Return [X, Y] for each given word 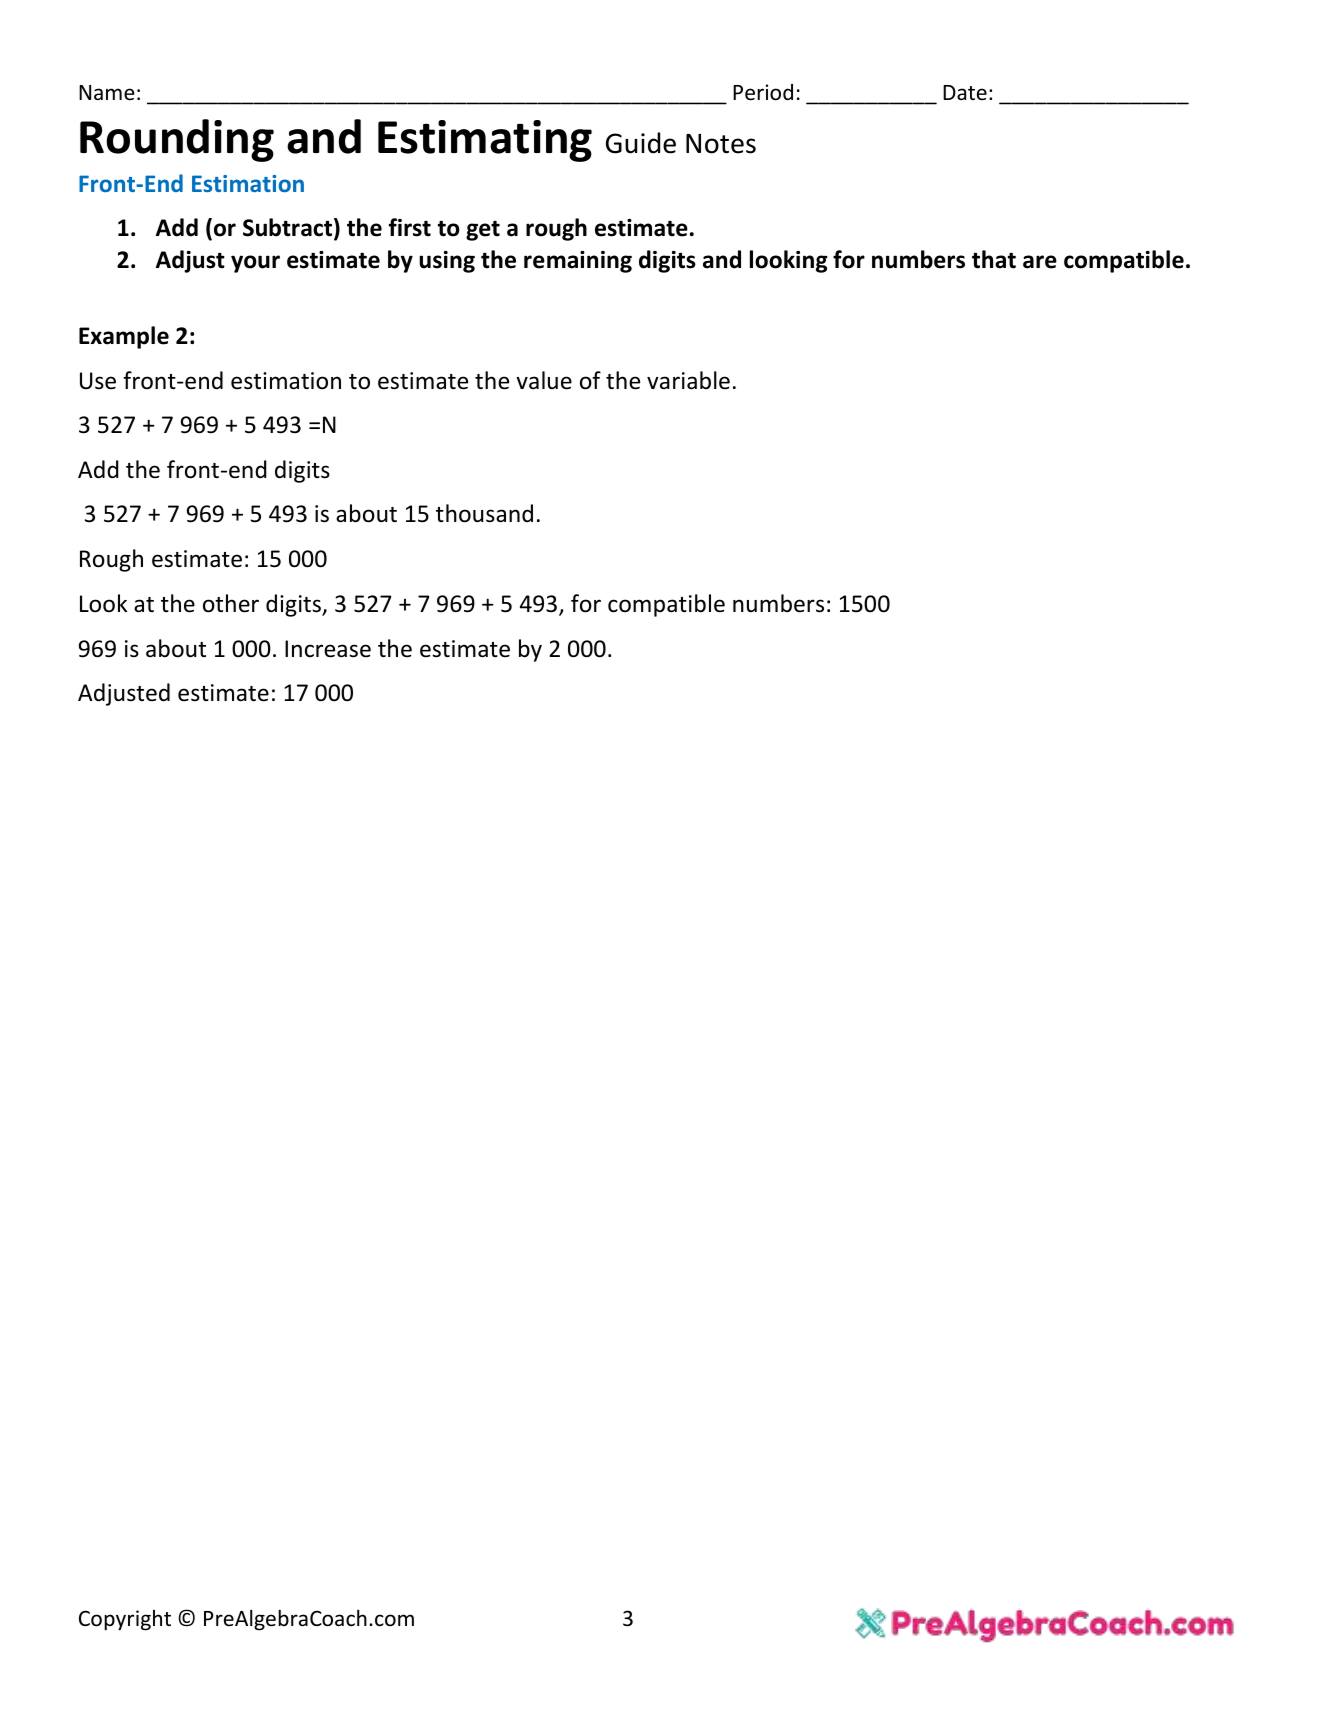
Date [965, 92]
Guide [641, 143]
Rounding [177, 140]
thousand [484, 513]
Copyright [125, 1620]
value [544, 380]
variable [688, 380]
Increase [328, 649]
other [231, 603]
